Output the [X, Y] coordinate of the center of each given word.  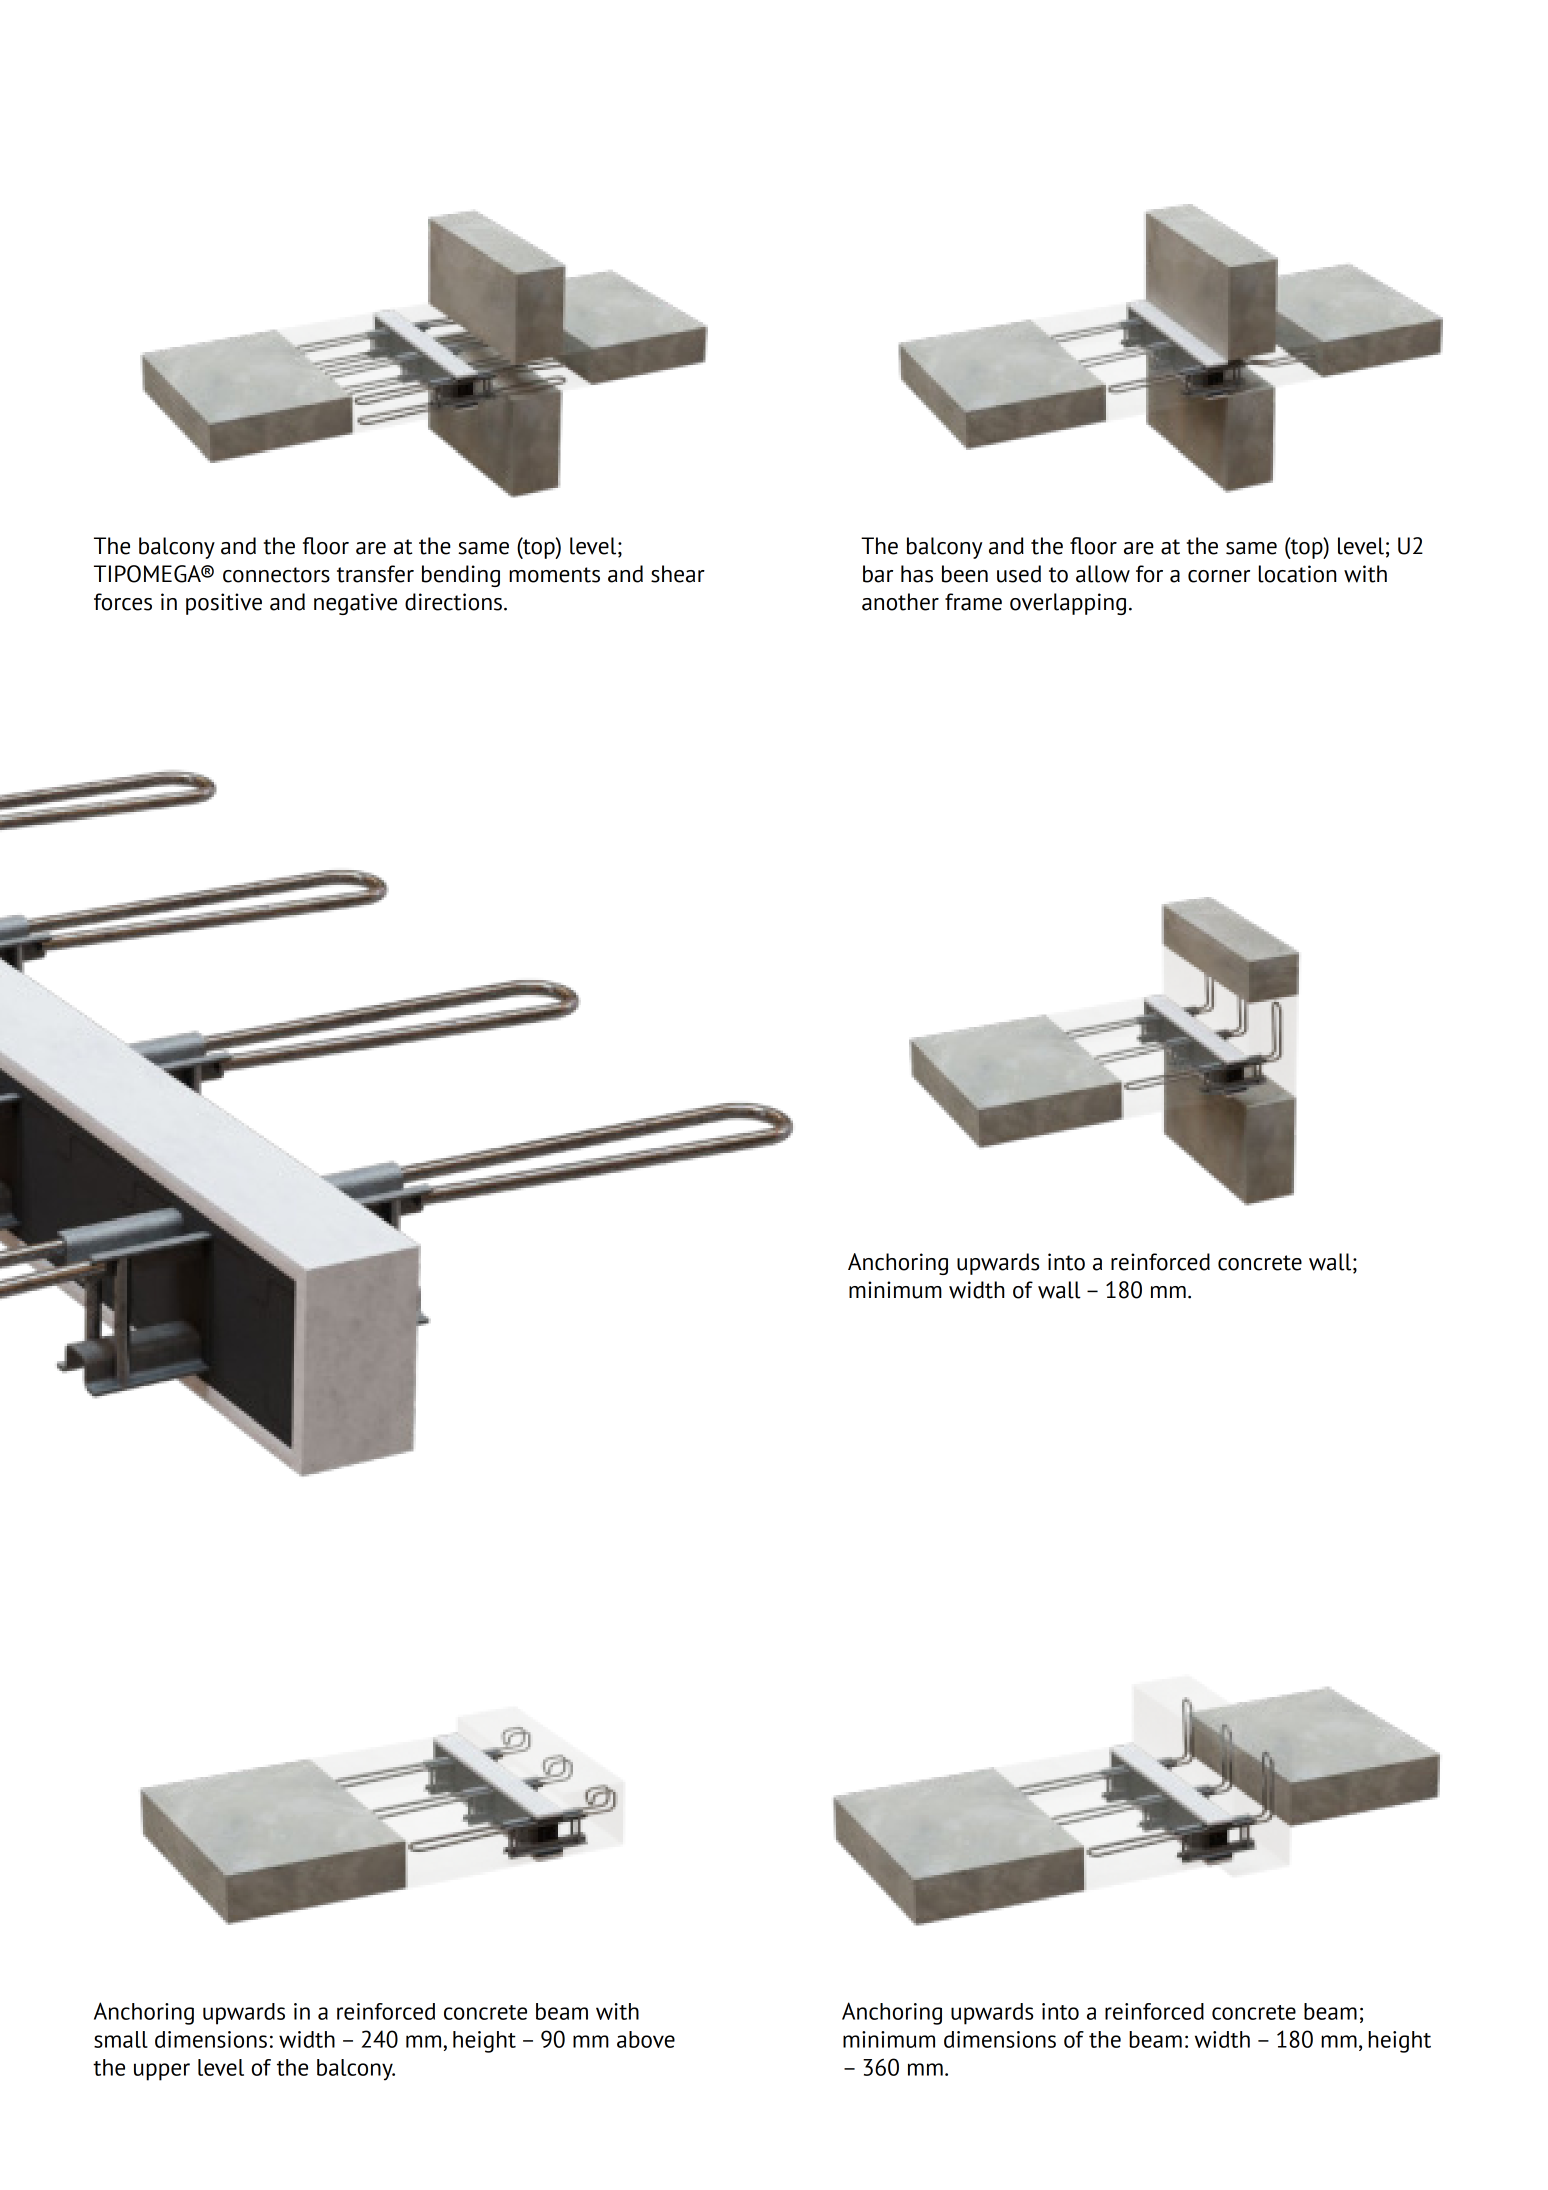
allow [1103, 574]
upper [162, 2072]
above [646, 2039]
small [121, 2039]
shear [678, 574]
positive [224, 604]
